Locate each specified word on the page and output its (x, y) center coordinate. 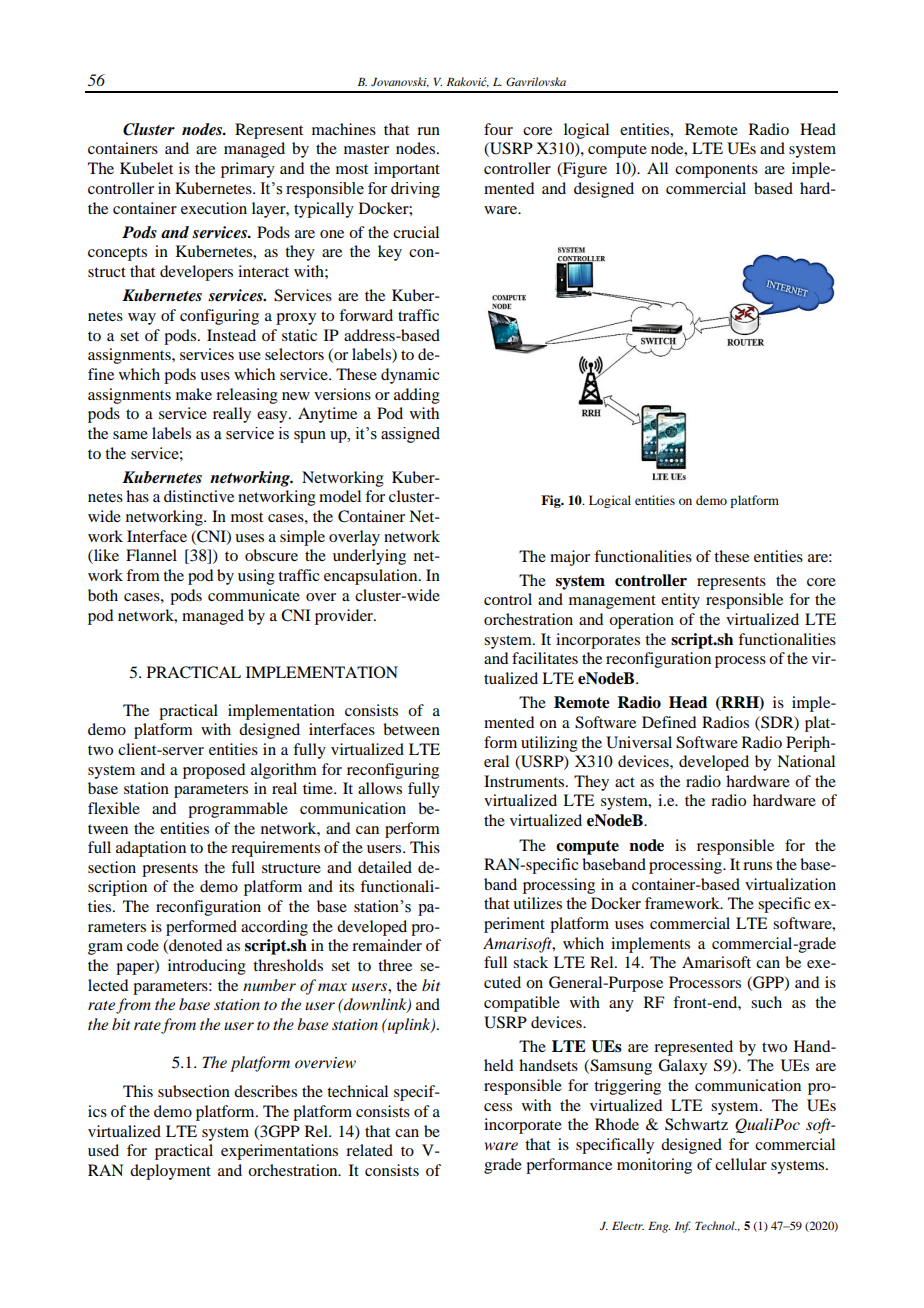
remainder (387, 945)
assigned (410, 435)
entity (680, 601)
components (716, 171)
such (766, 1002)
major (570, 558)
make (194, 394)
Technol (716, 1225)
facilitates (545, 658)
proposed (214, 771)
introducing (207, 967)
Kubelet (146, 168)
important (407, 170)
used (103, 1150)
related (369, 1150)
